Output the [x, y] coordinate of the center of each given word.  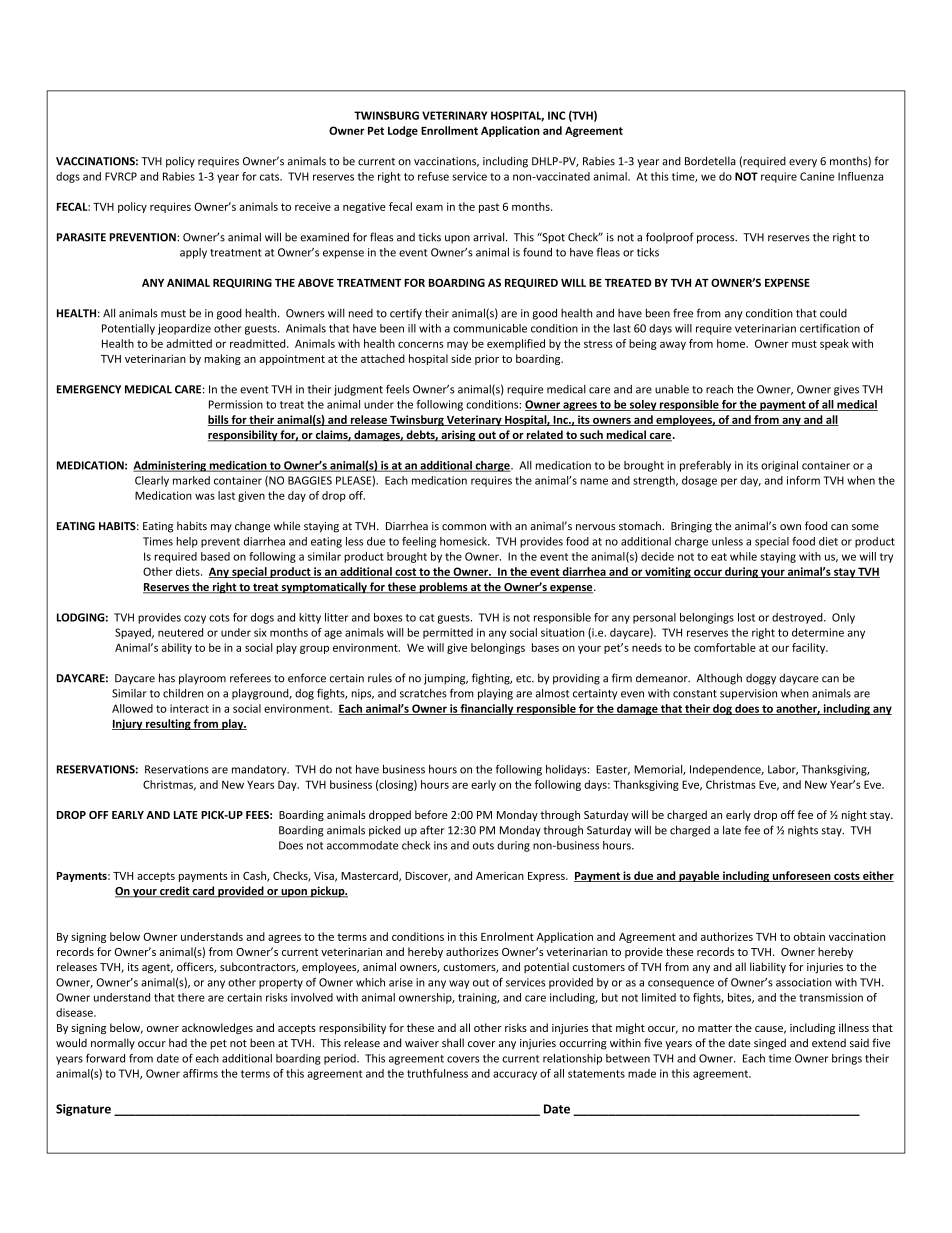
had [178, 1042]
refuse [433, 176]
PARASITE [81, 237]
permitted [448, 633]
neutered [180, 632]
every [803, 163]
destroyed [798, 618]
